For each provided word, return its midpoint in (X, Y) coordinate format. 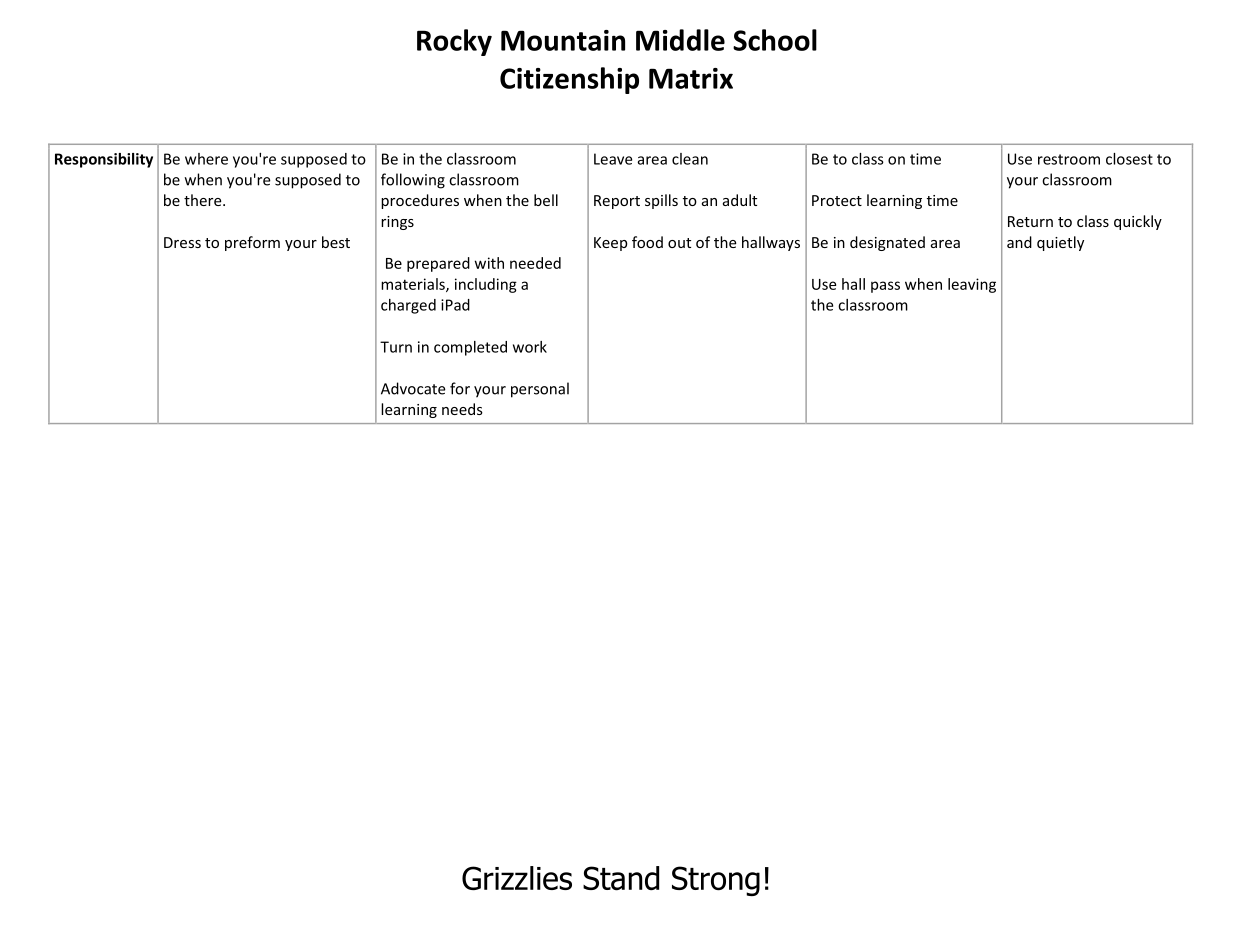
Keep (610, 244)
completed (470, 348)
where (206, 159)
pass (885, 287)
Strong (716, 881)
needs (462, 409)
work (530, 347)
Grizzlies (517, 878)
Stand (621, 878)
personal (540, 390)
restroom (1069, 159)
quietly (1060, 243)
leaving (972, 285)
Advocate (413, 388)
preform (252, 243)
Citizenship (569, 80)
